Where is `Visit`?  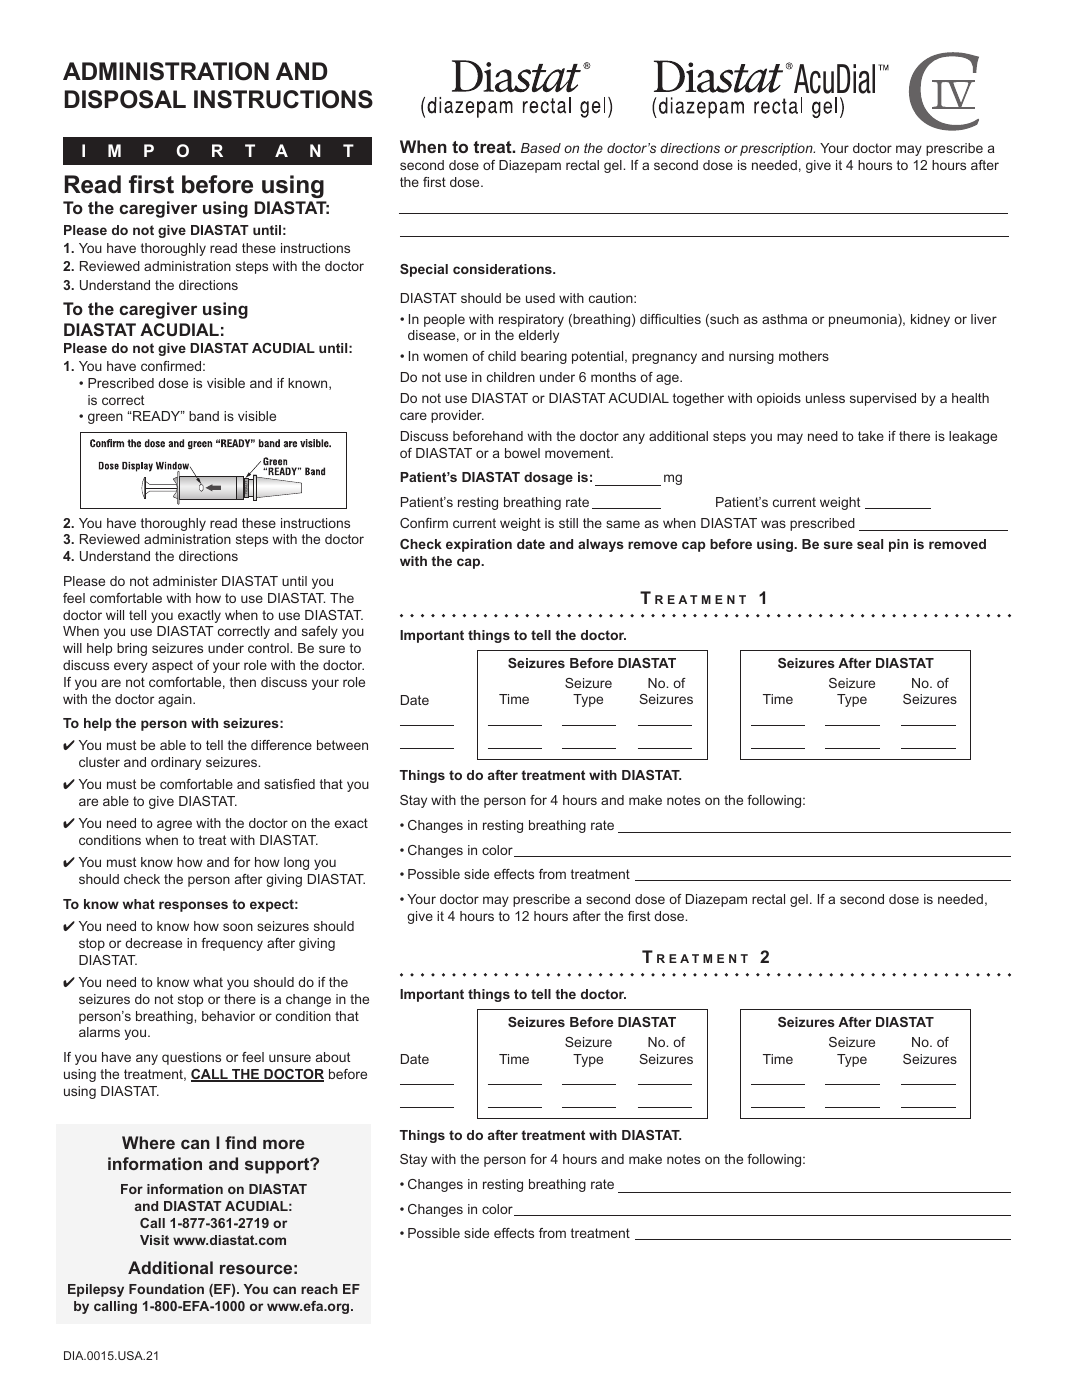 Visit is located at coordinates (154, 1240).
